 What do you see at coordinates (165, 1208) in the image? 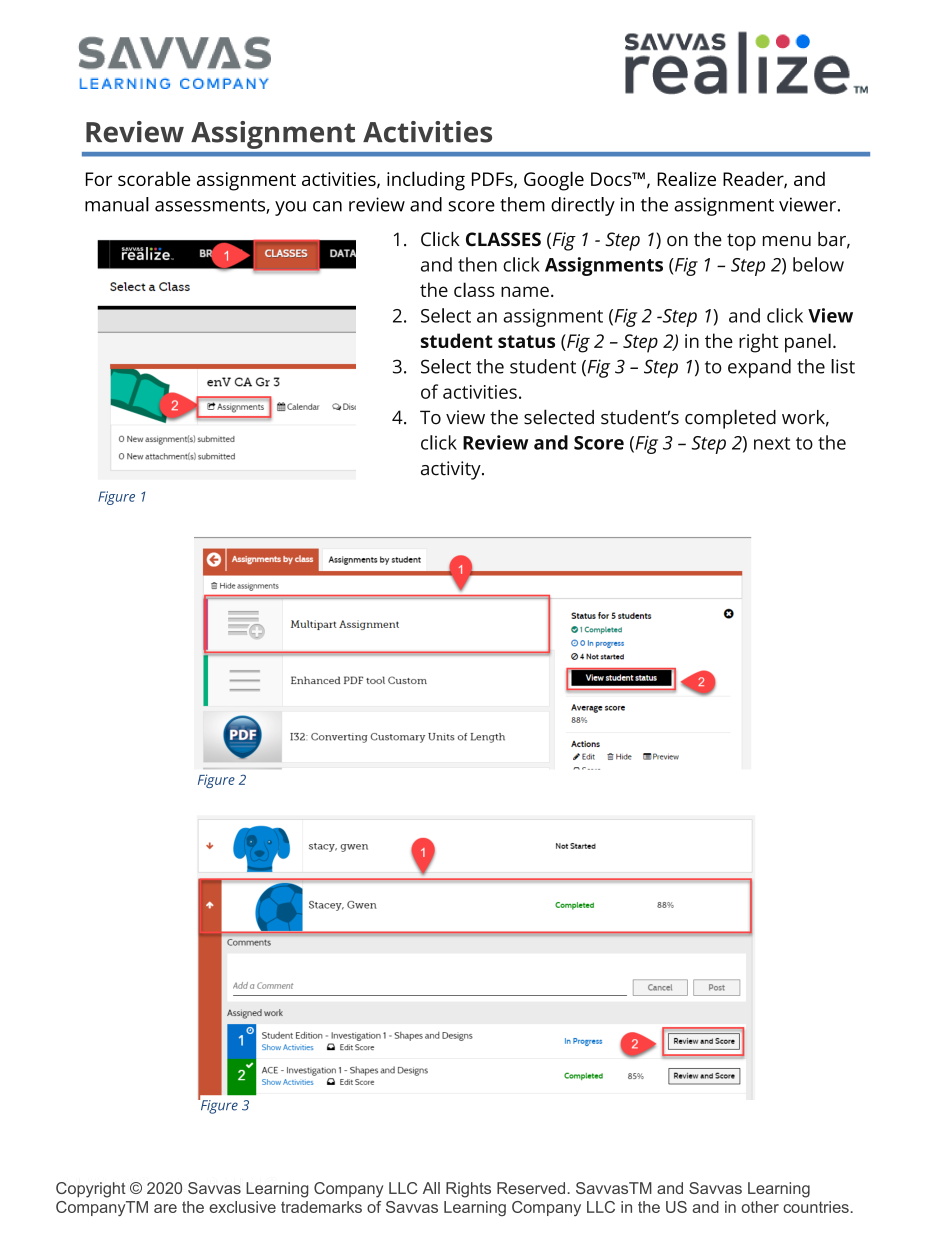
I see `are` at bounding box center [165, 1208].
